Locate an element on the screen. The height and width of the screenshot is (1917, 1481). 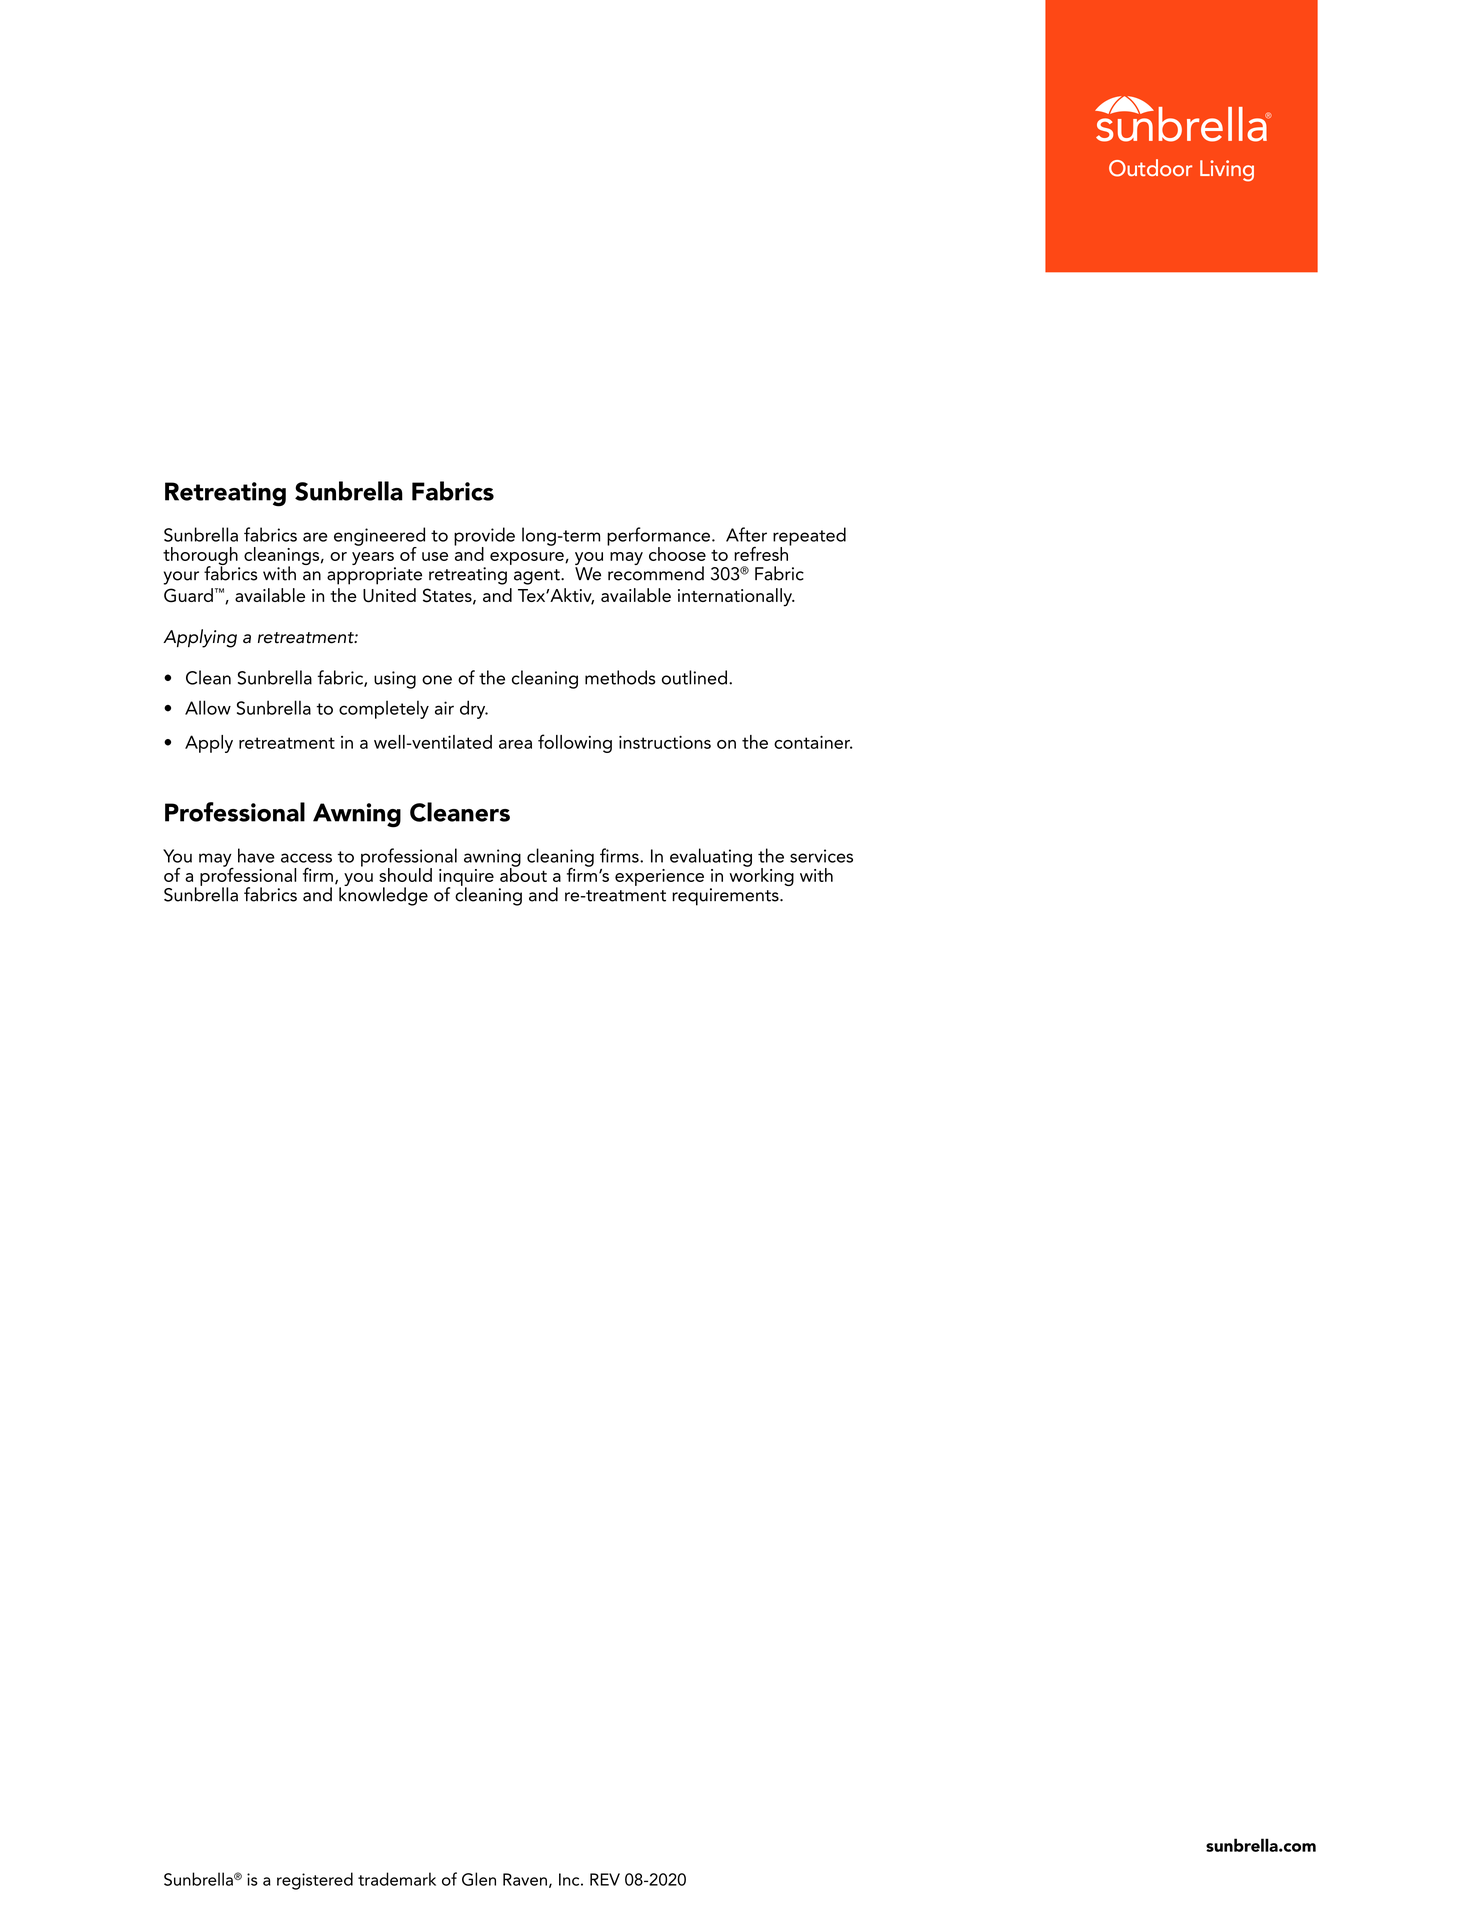
inquire is located at coordinates (466, 878).
